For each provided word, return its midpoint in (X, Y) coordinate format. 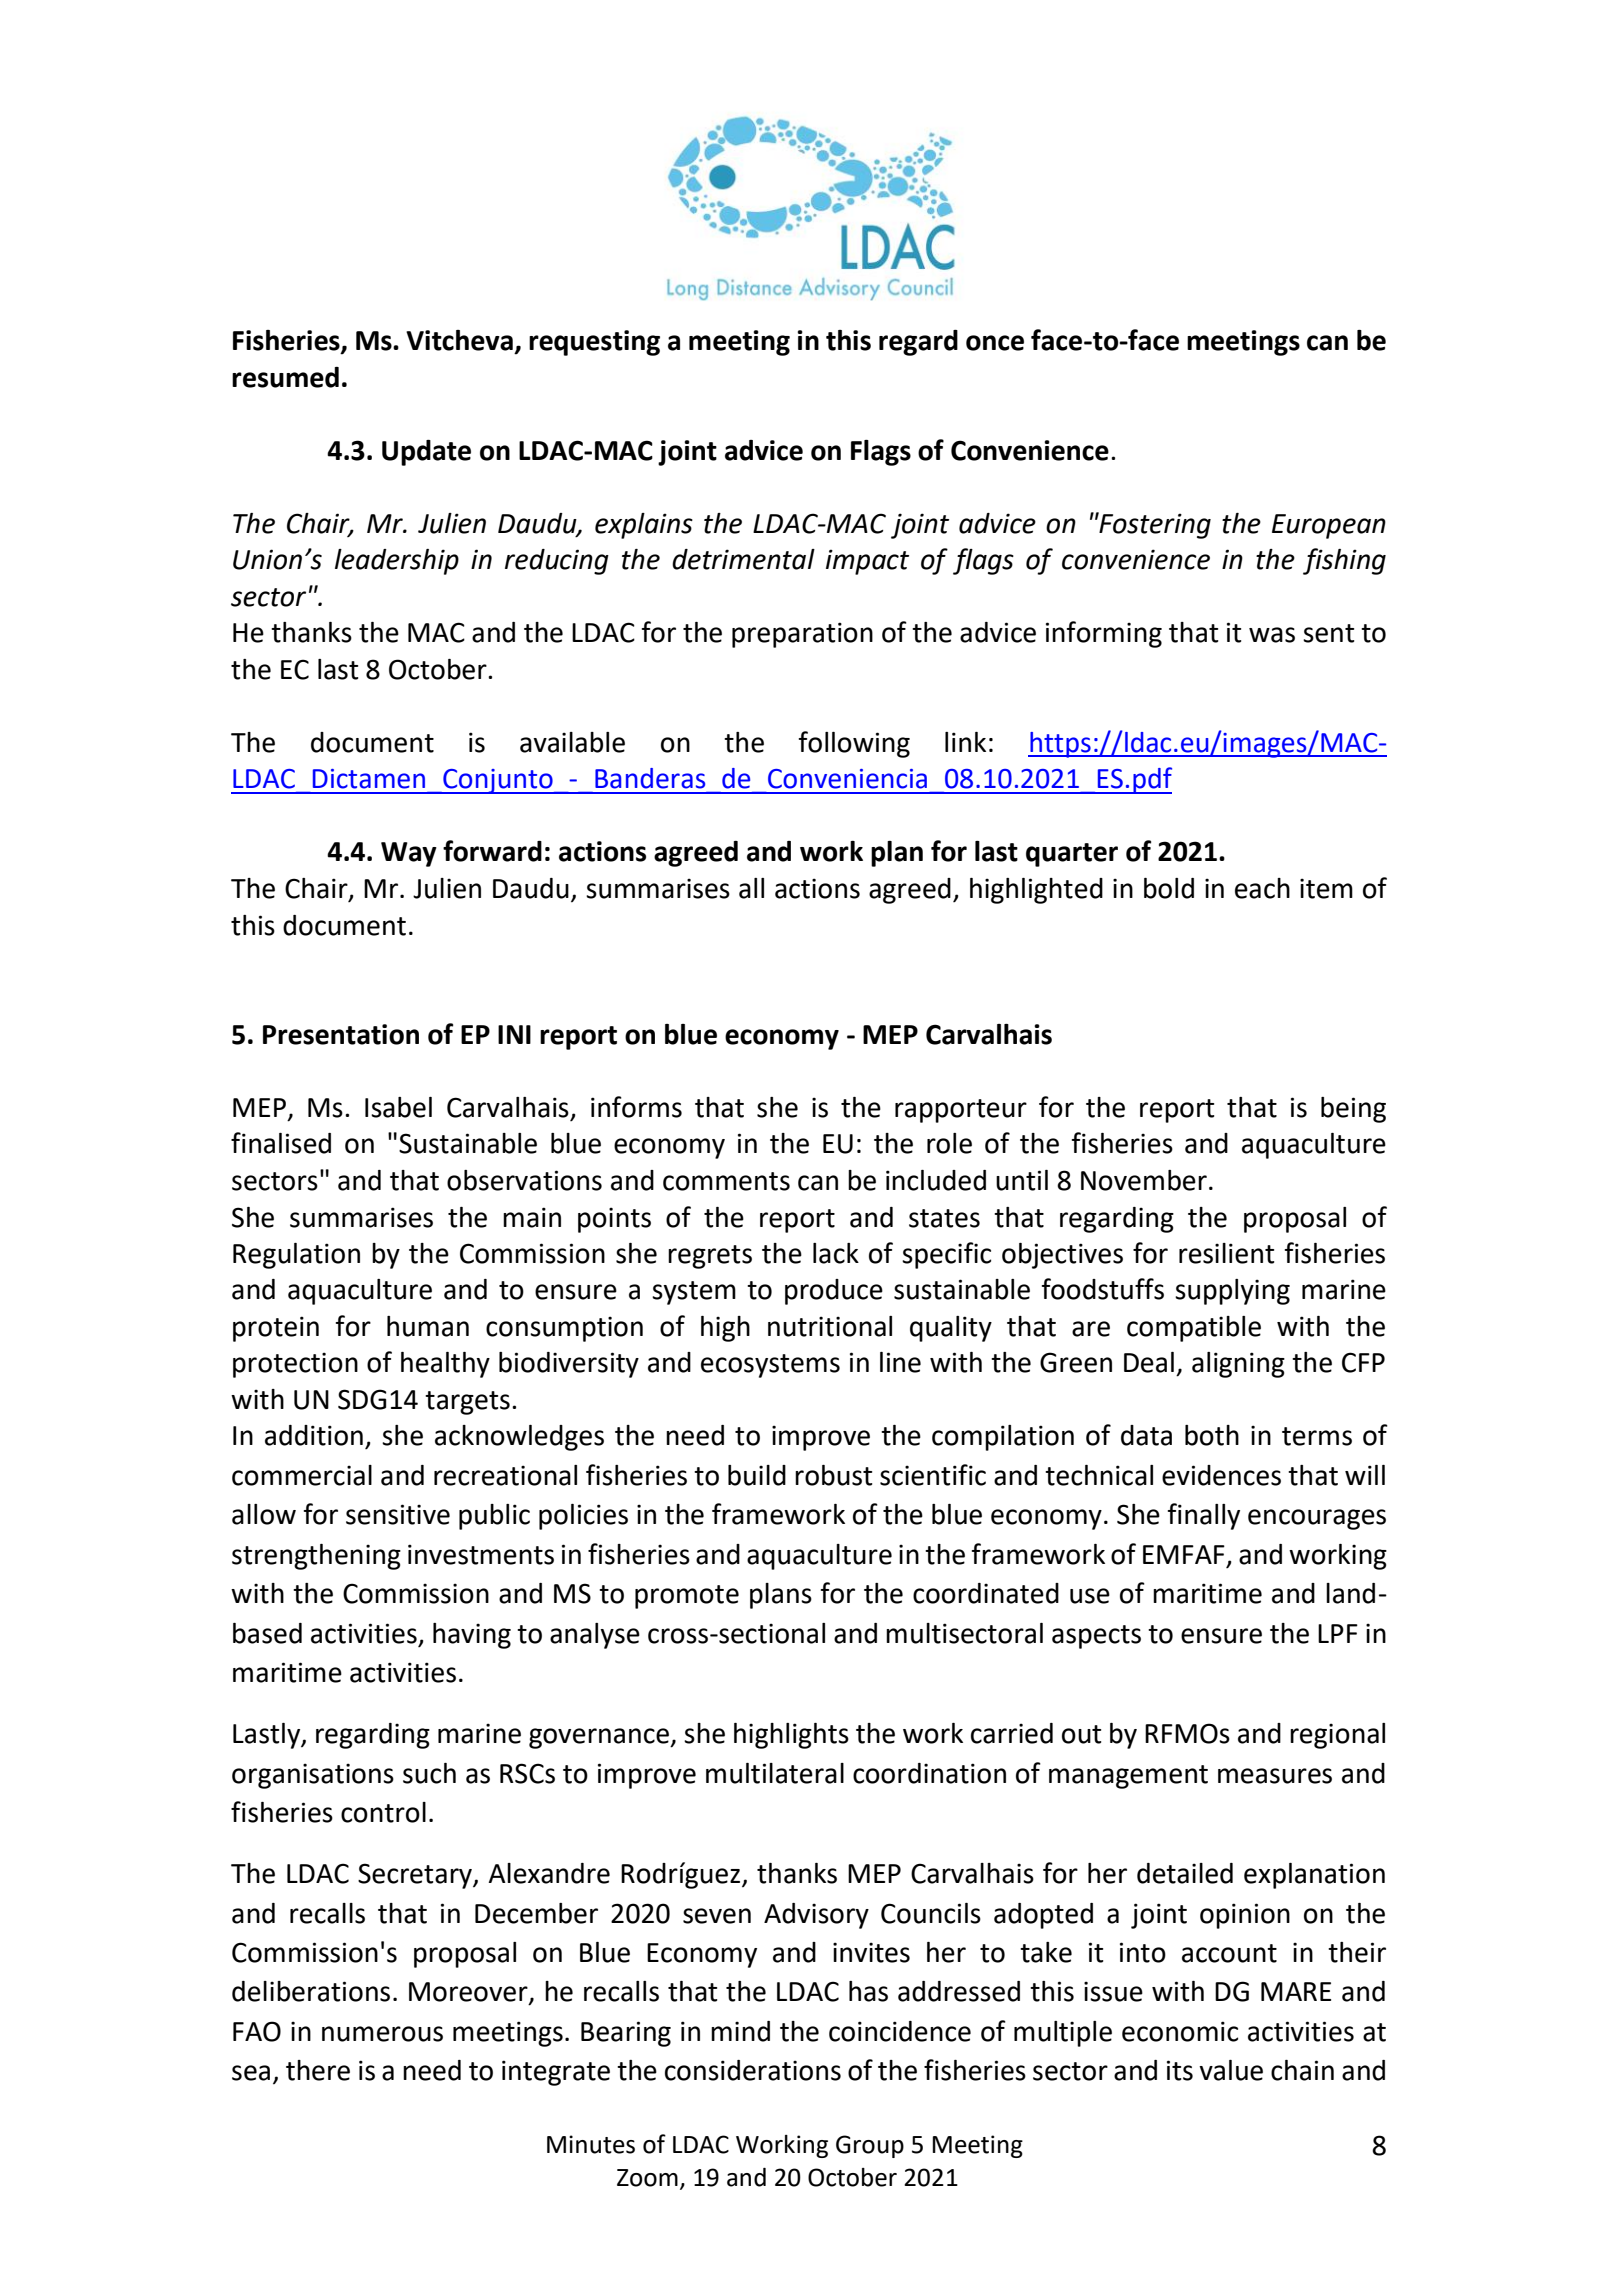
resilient (1226, 1253)
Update (426, 453)
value (1231, 2070)
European (1329, 526)
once (995, 343)
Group (870, 2146)
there (318, 2070)
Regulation (296, 1256)
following (854, 744)
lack (836, 1253)
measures (1275, 1776)
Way (409, 854)
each (1262, 888)
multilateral (775, 1773)
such (429, 1773)
